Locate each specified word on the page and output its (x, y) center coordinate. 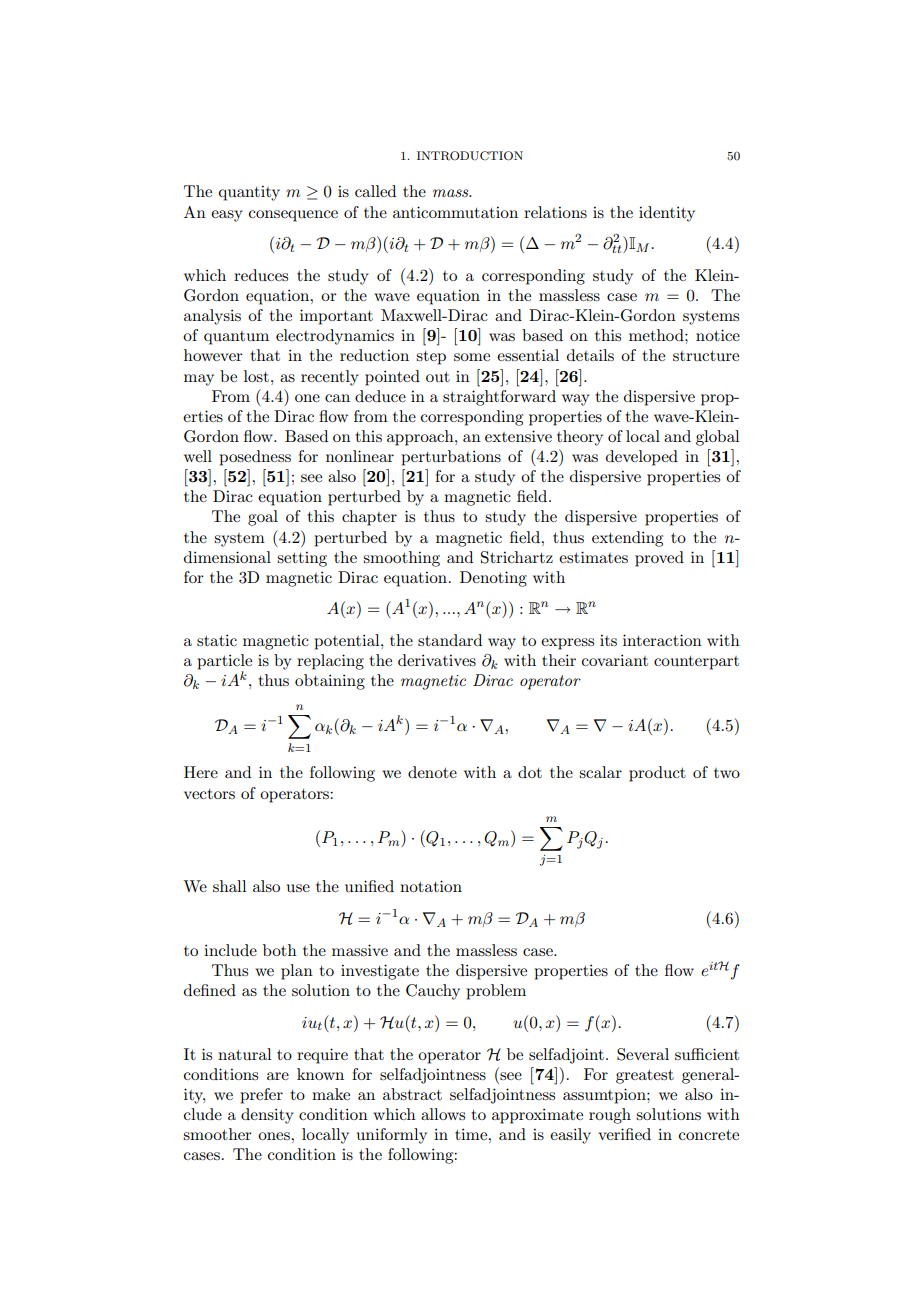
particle (224, 663)
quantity (249, 193)
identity (667, 214)
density (267, 1116)
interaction (662, 640)
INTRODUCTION (470, 156)
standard (450, 640)
